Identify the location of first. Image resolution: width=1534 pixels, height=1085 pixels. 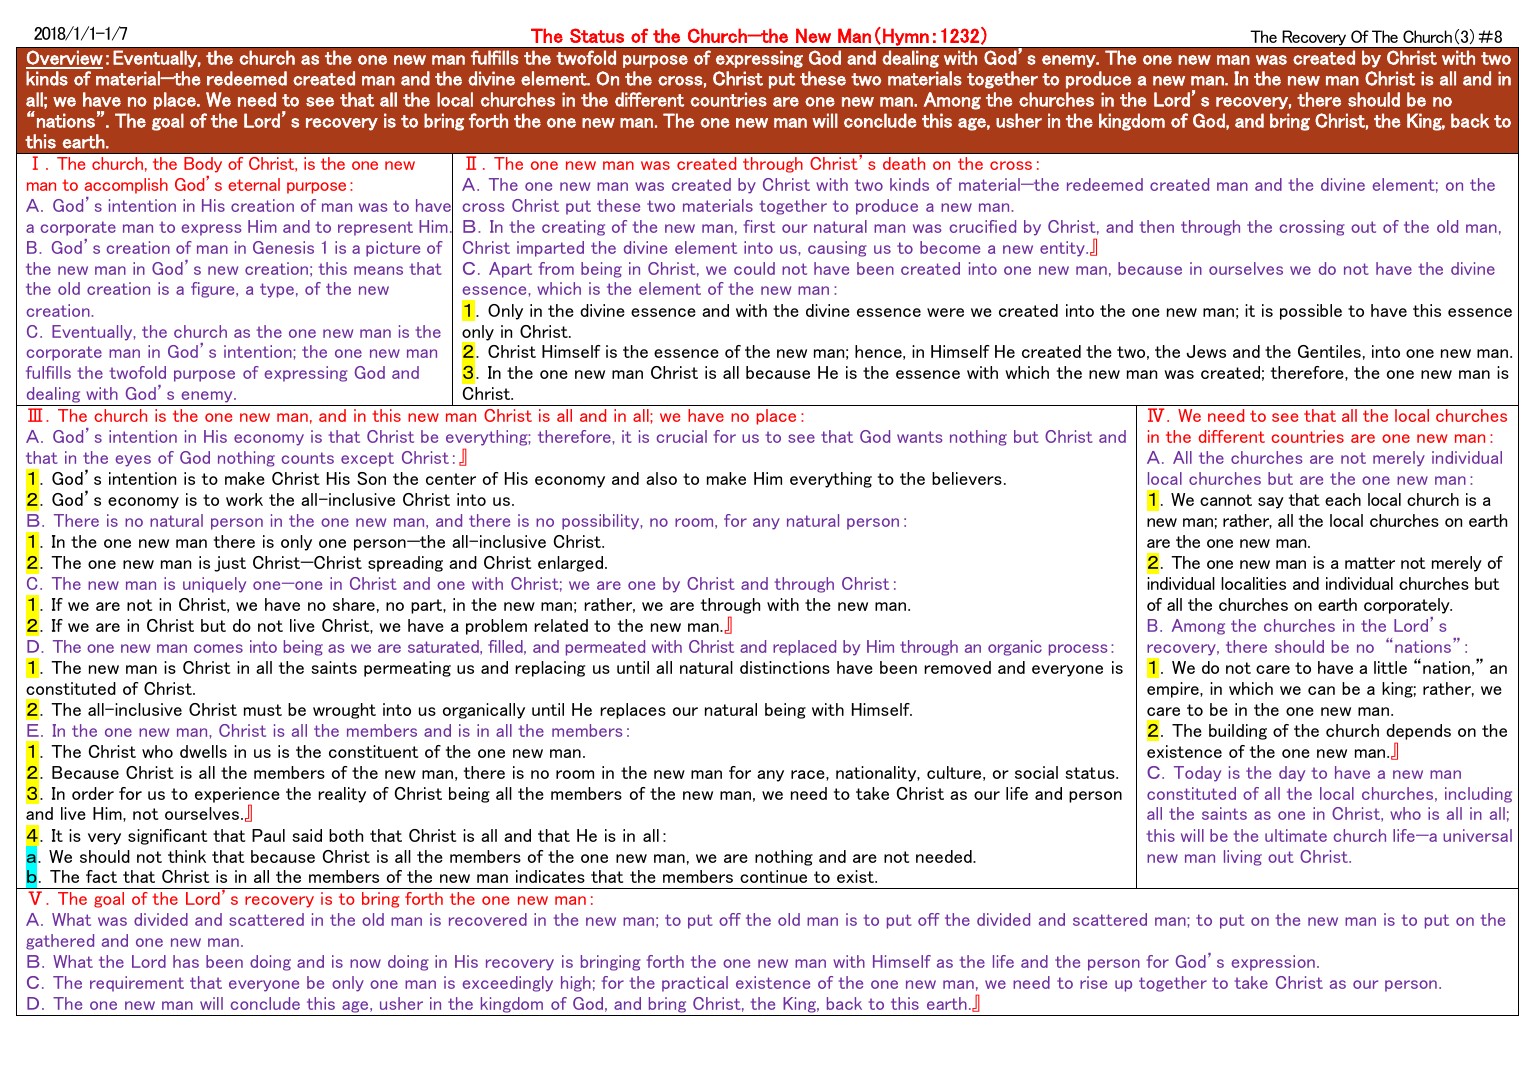
(759, 226).
